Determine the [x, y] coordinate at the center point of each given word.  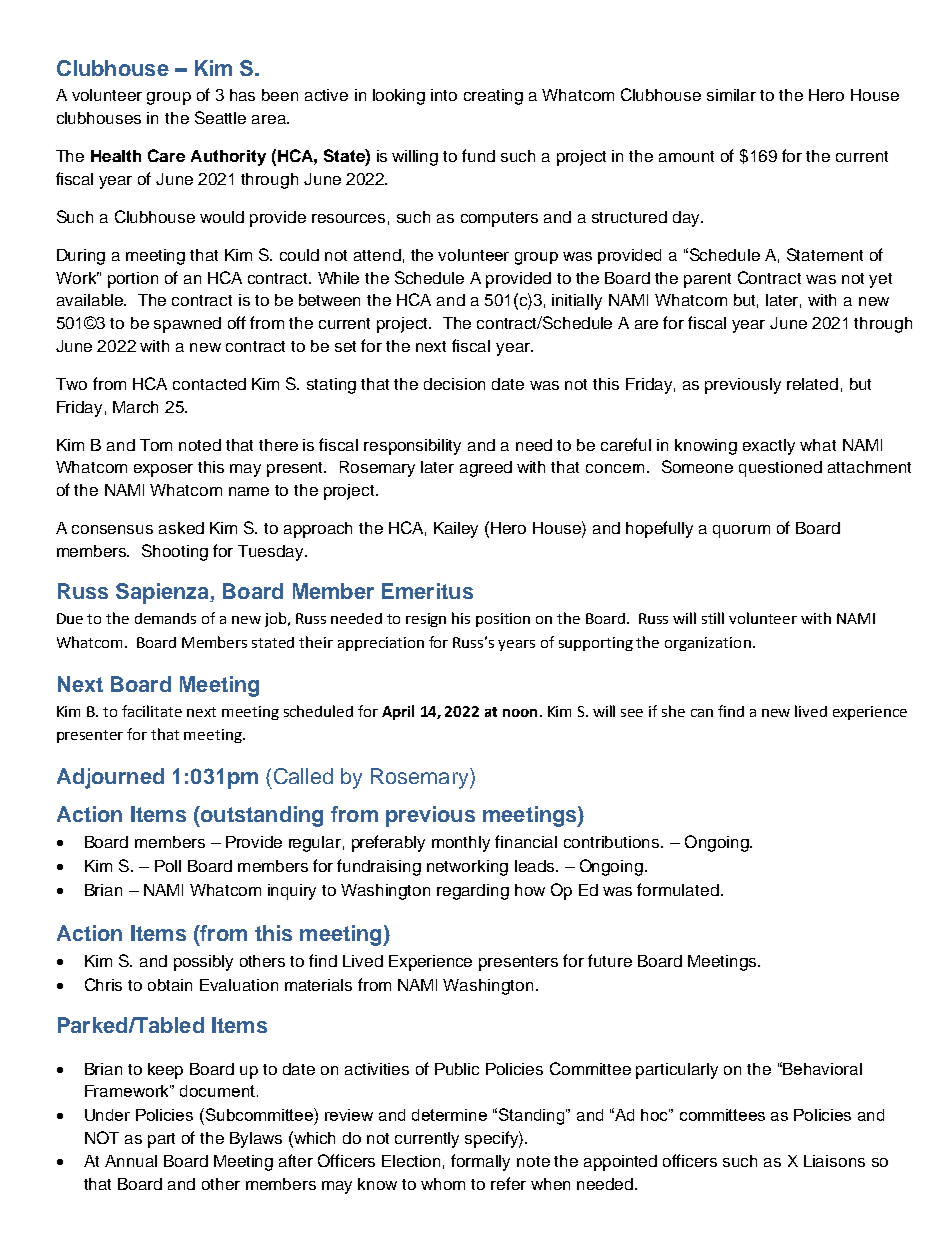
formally [480, 1162]
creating [493, 97]
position [503, 620]
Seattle [220, 117]
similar [731, 95]
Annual [131, 1161]
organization [708, 644]
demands [165, 618]
